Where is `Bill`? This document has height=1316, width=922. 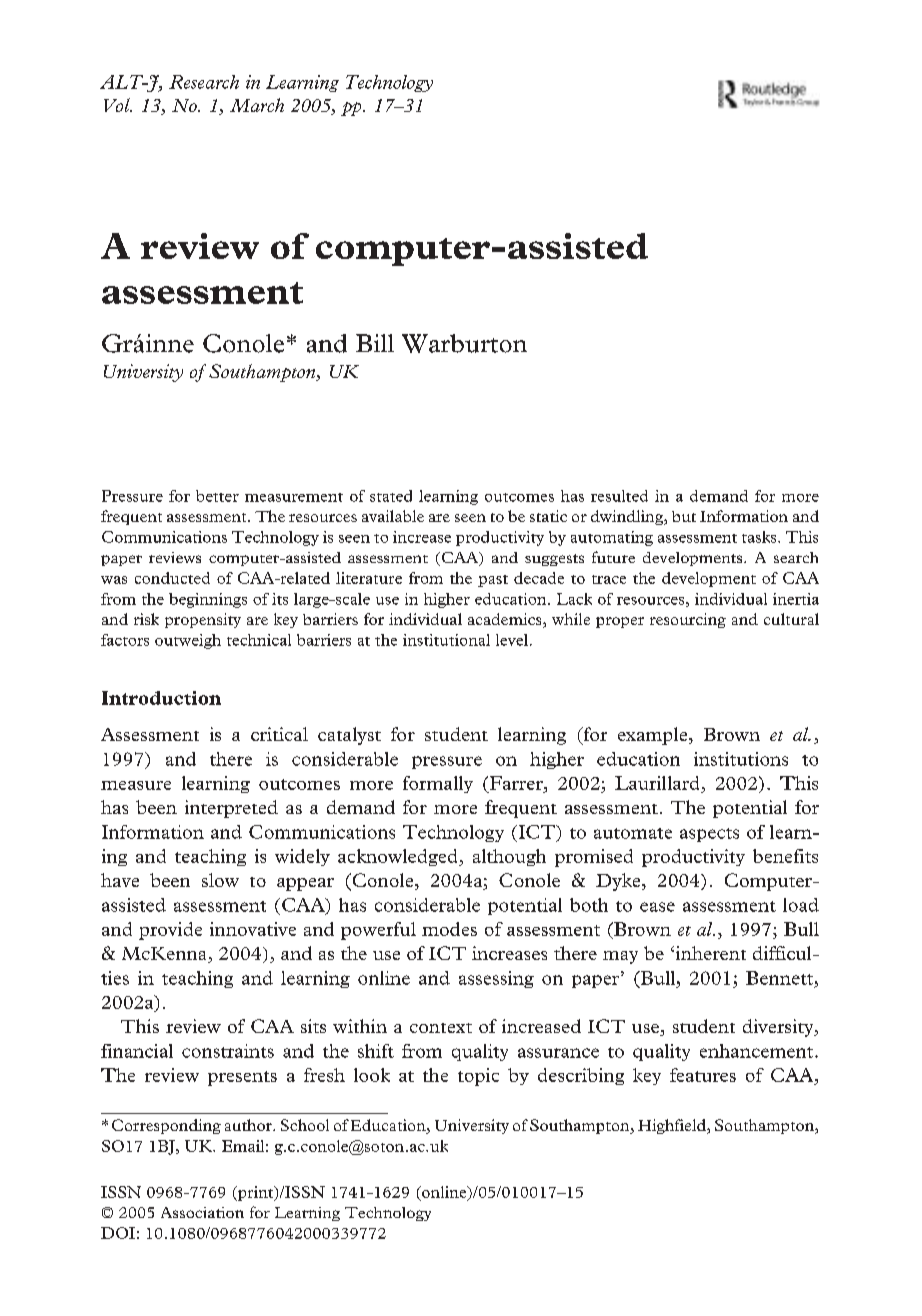
Bill is located at coordinates (375, 343).
